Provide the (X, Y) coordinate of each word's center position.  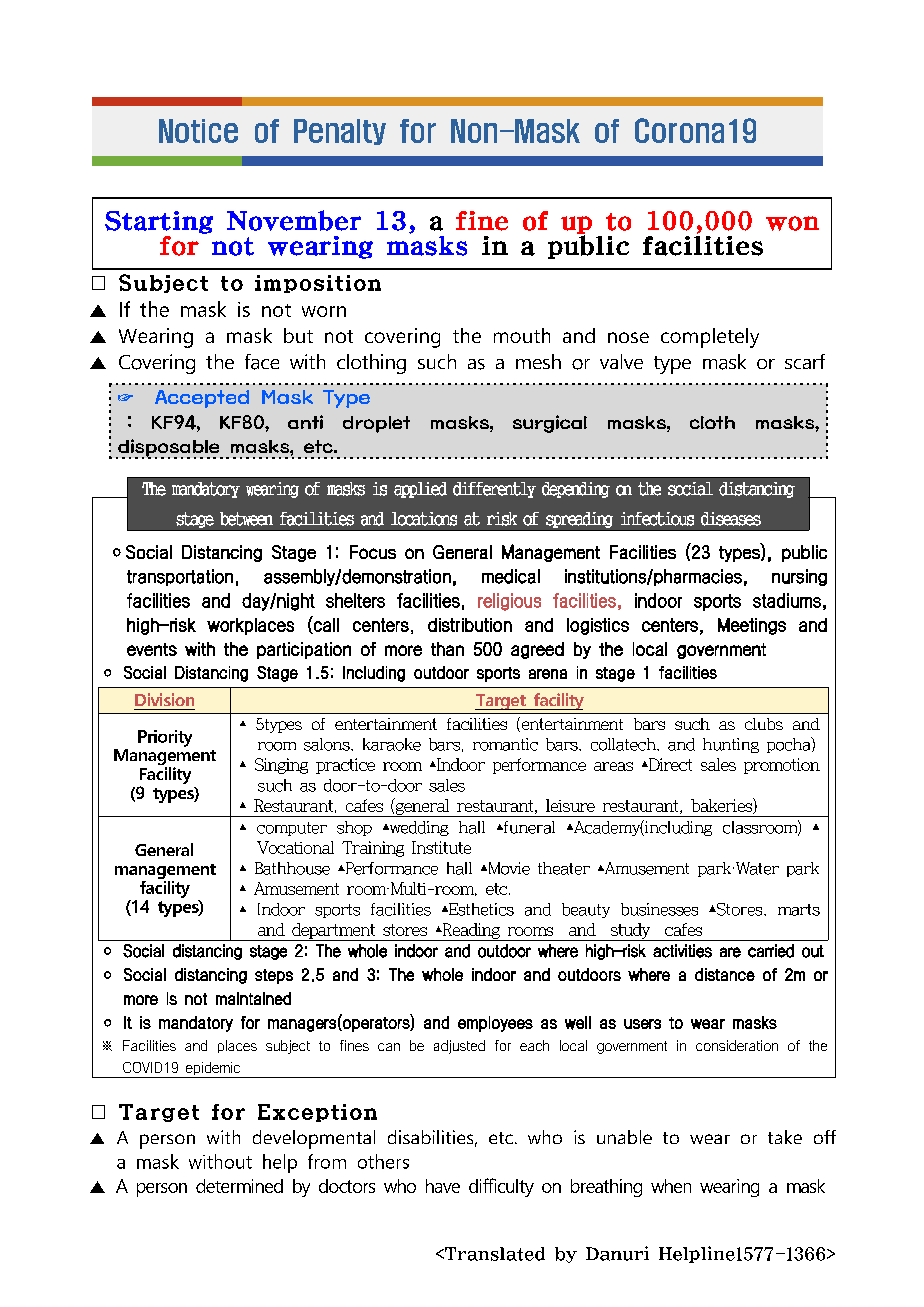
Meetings (752, 626)
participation (304, 650)
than (447, 649)
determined (239, 1186)
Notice (198, 131)
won (792, 223)
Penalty (340, 132)
